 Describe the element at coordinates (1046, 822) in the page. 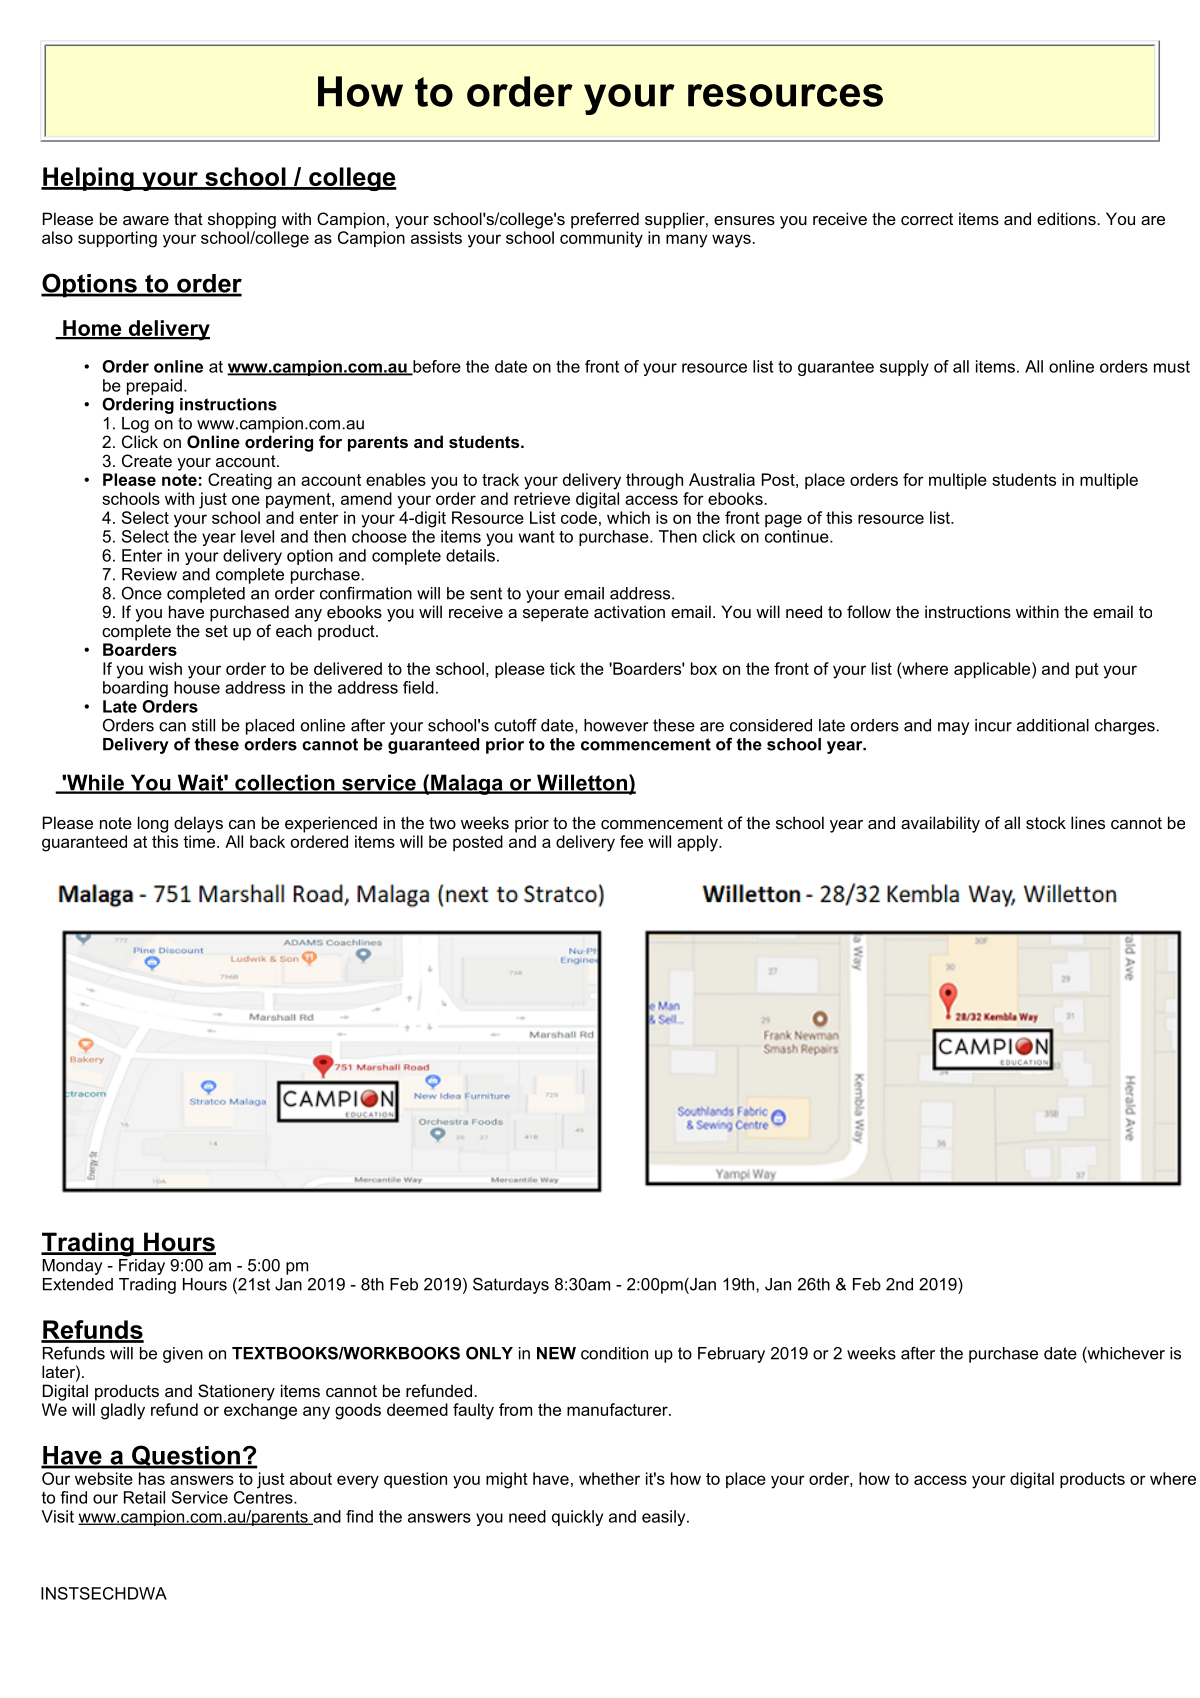

I see `stock` at that location.
